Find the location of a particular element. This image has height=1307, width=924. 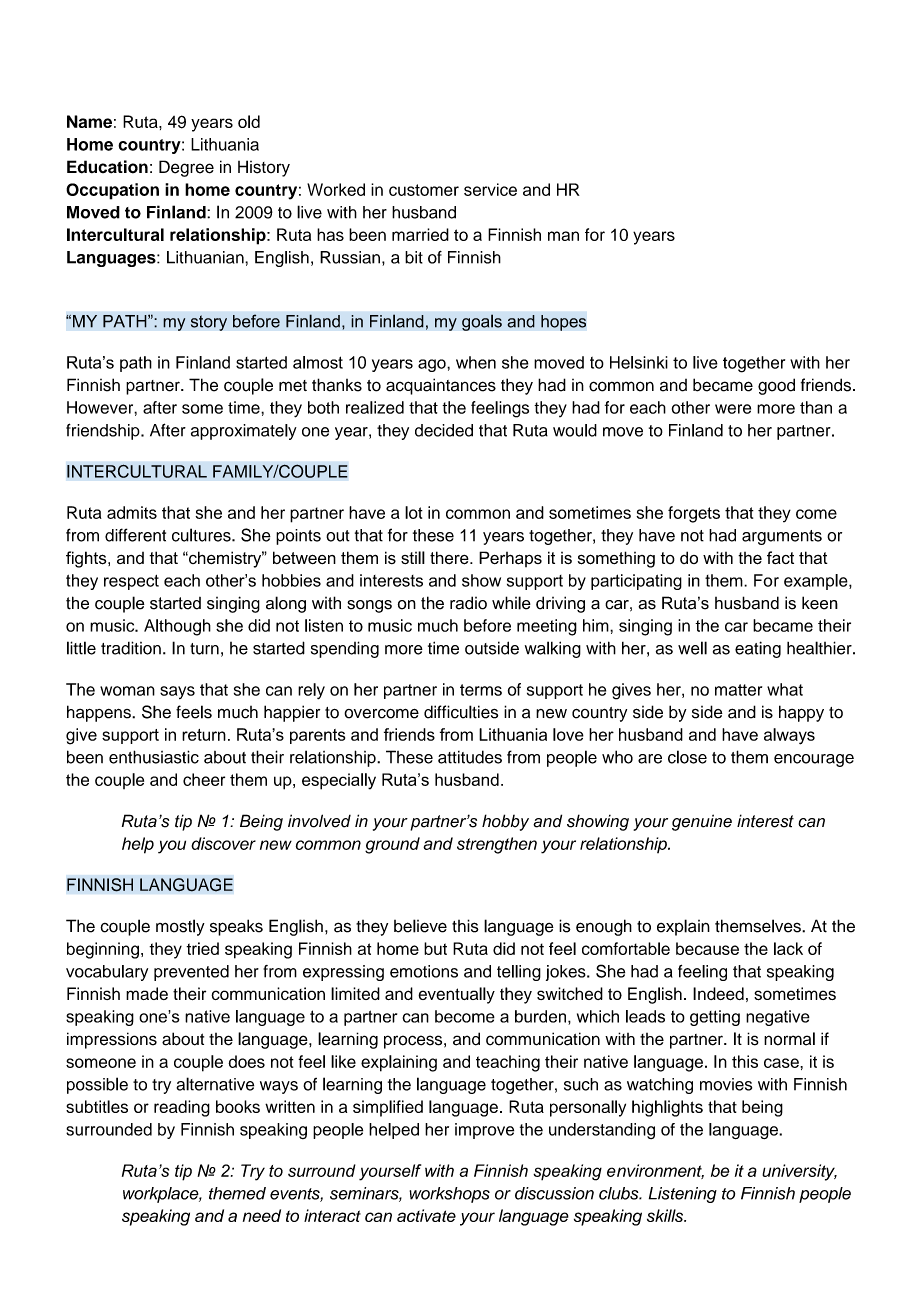

says is located at coordinates (177, 692).
